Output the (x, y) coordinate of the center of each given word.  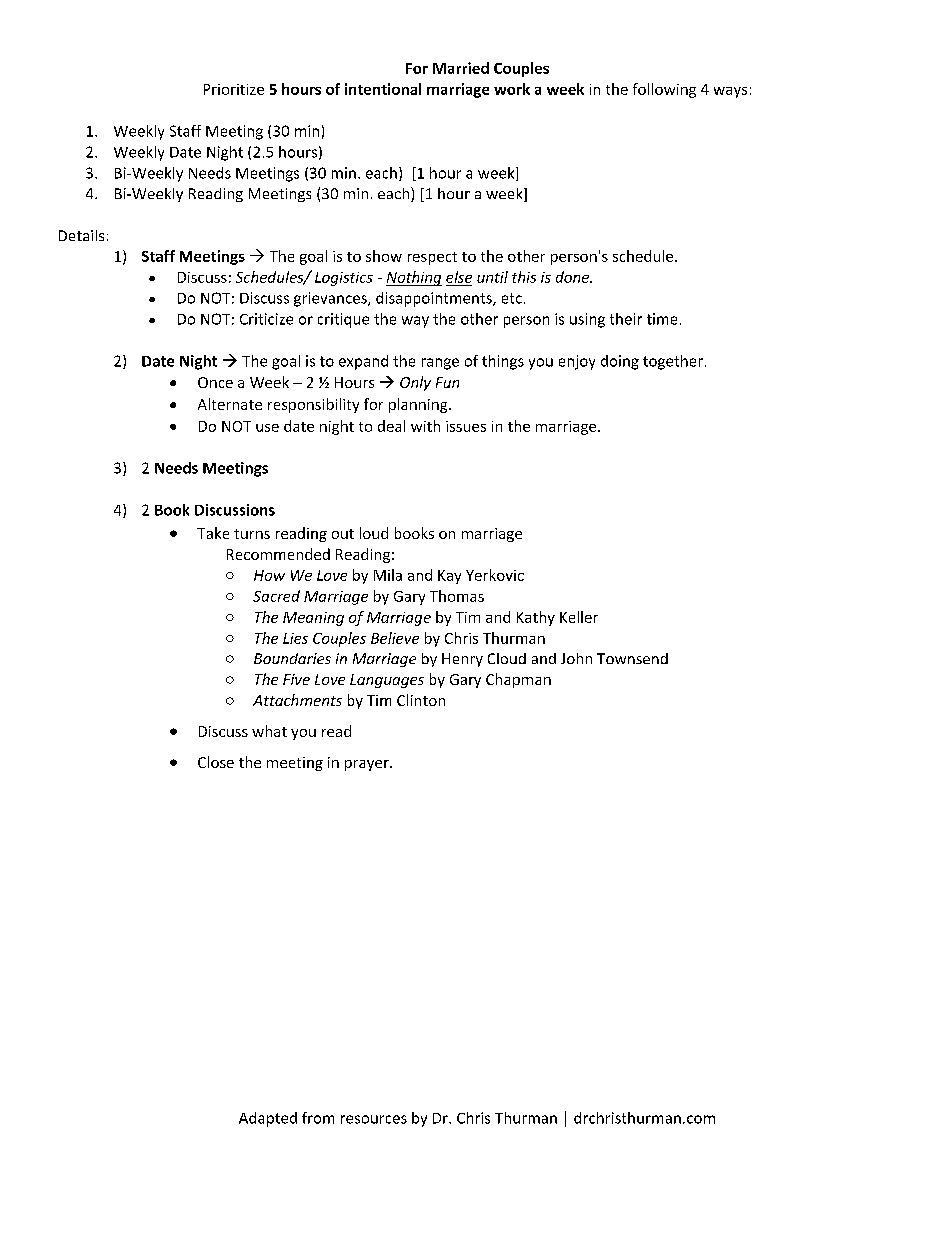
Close (216, 762)
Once (215, 382)
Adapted (268, 1119)
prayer (368, 765)
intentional (383, 89)
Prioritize (234, 89)
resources (374, 1119)
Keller (579, 617)
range (440, 364)
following (664, 90)
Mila (388, 575)
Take (213, 533)
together (673, 362)
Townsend (632, 658)
